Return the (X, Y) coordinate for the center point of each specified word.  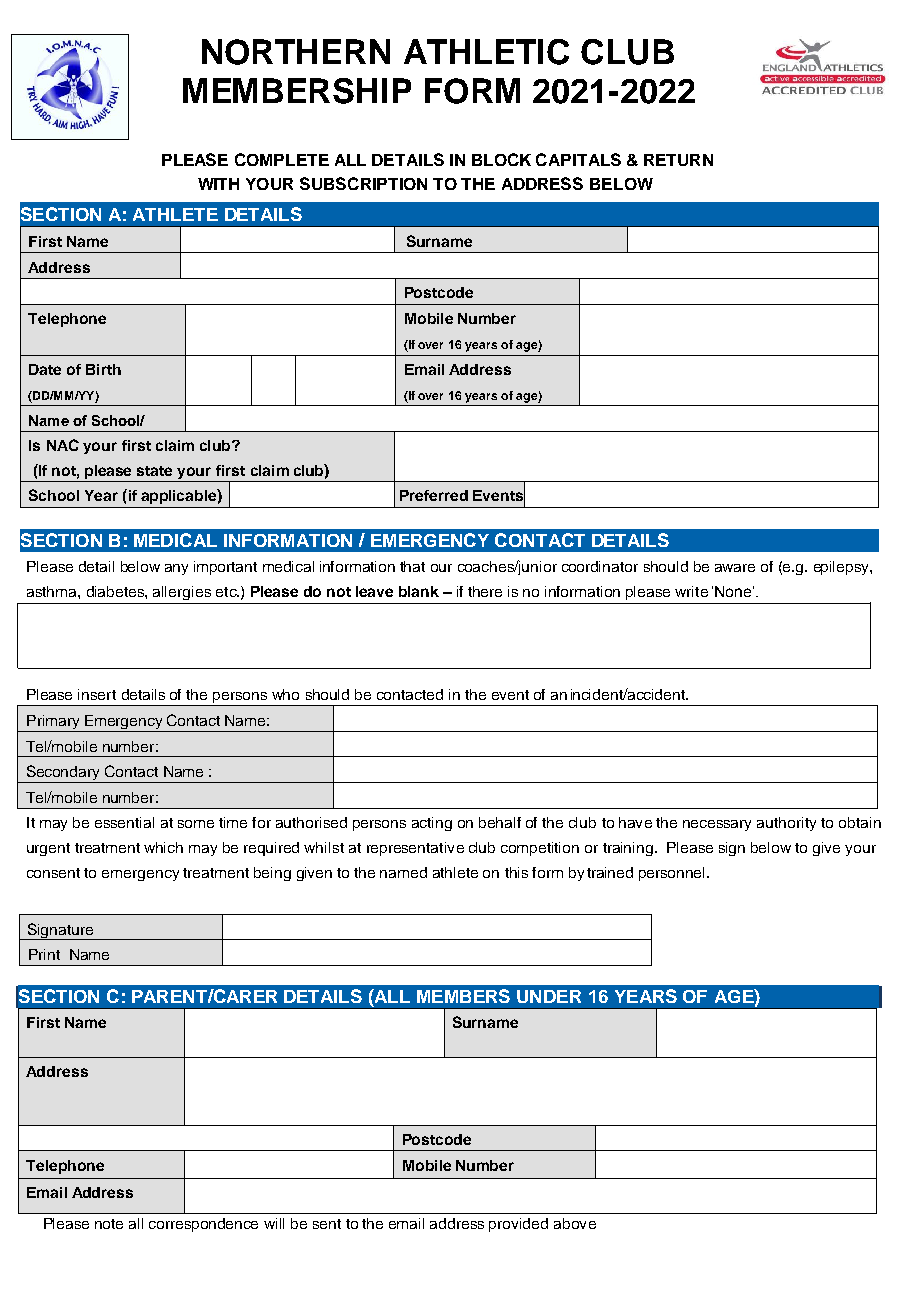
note (109, 1224)
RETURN (678, 160)
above (575, 1223)
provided (518, 1225)
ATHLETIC (486, 52)
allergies (182, 593)
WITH (218, 184)
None (733, 591)
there (485, 591)
